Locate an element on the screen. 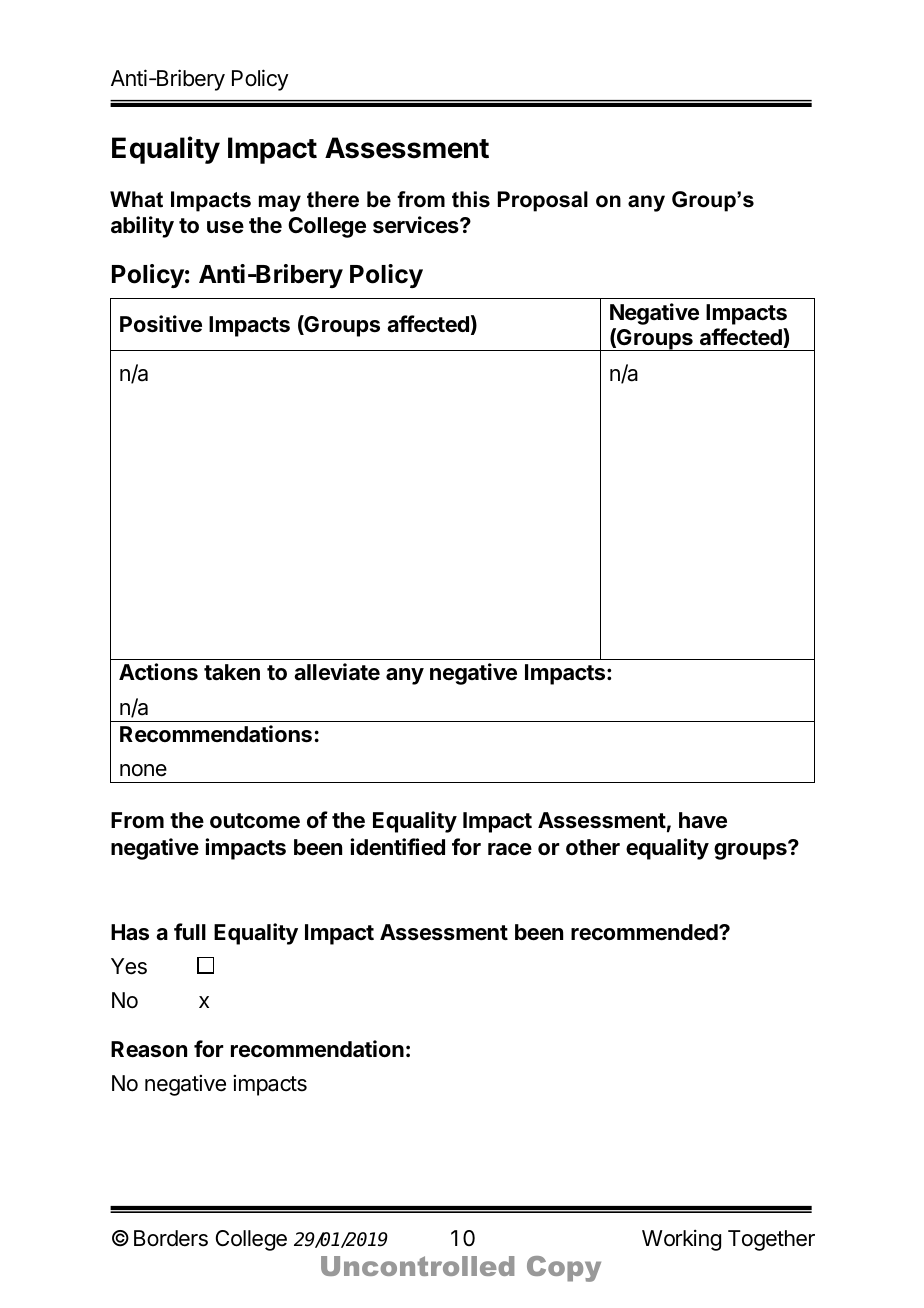  alleviate is located at coordinates (337, 672).
